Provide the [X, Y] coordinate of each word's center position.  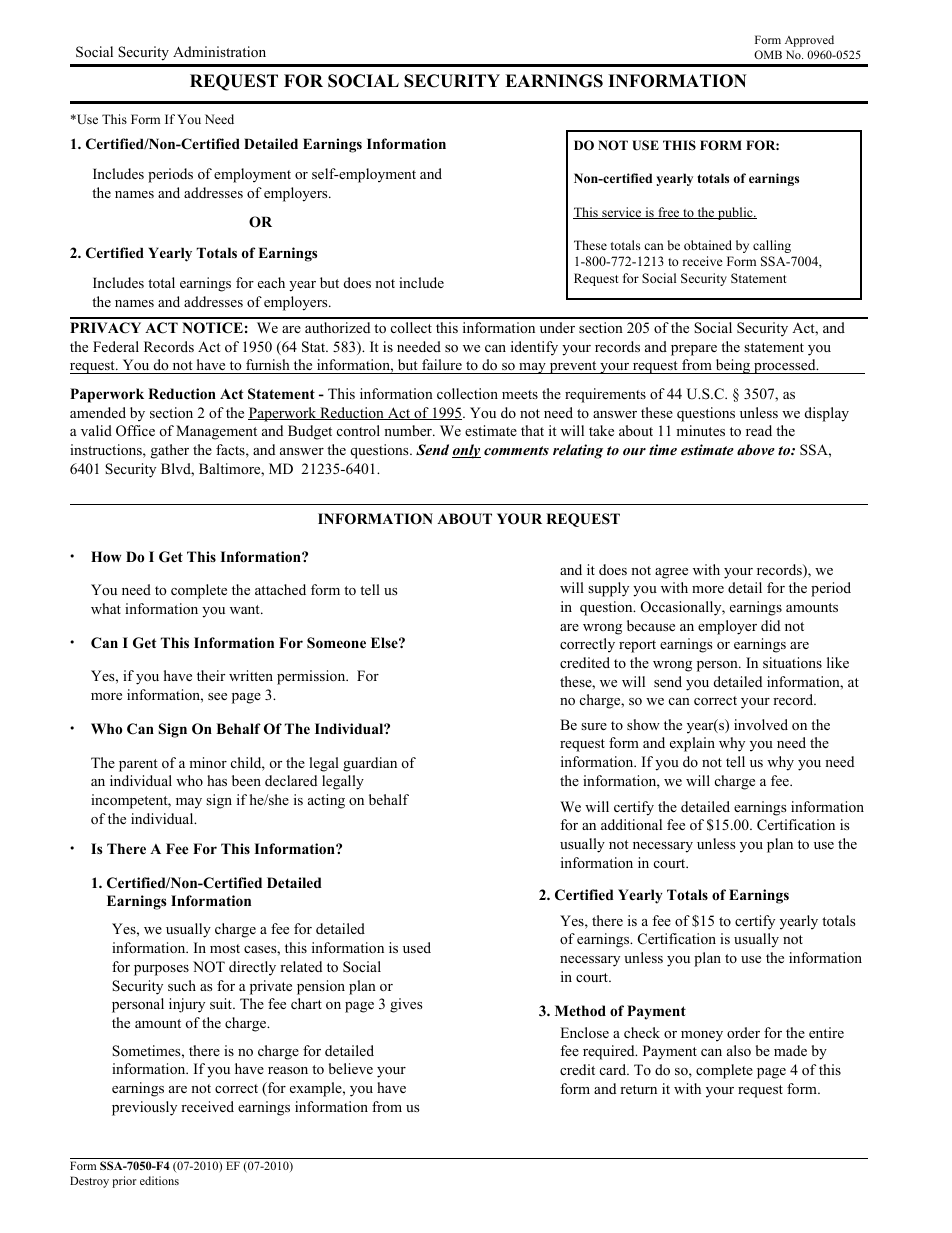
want [246, 609]
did [770, 625]
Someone [336, 643]
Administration [219, 51]
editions [159, 1180]
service [622, 213]
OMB [768, 54]
